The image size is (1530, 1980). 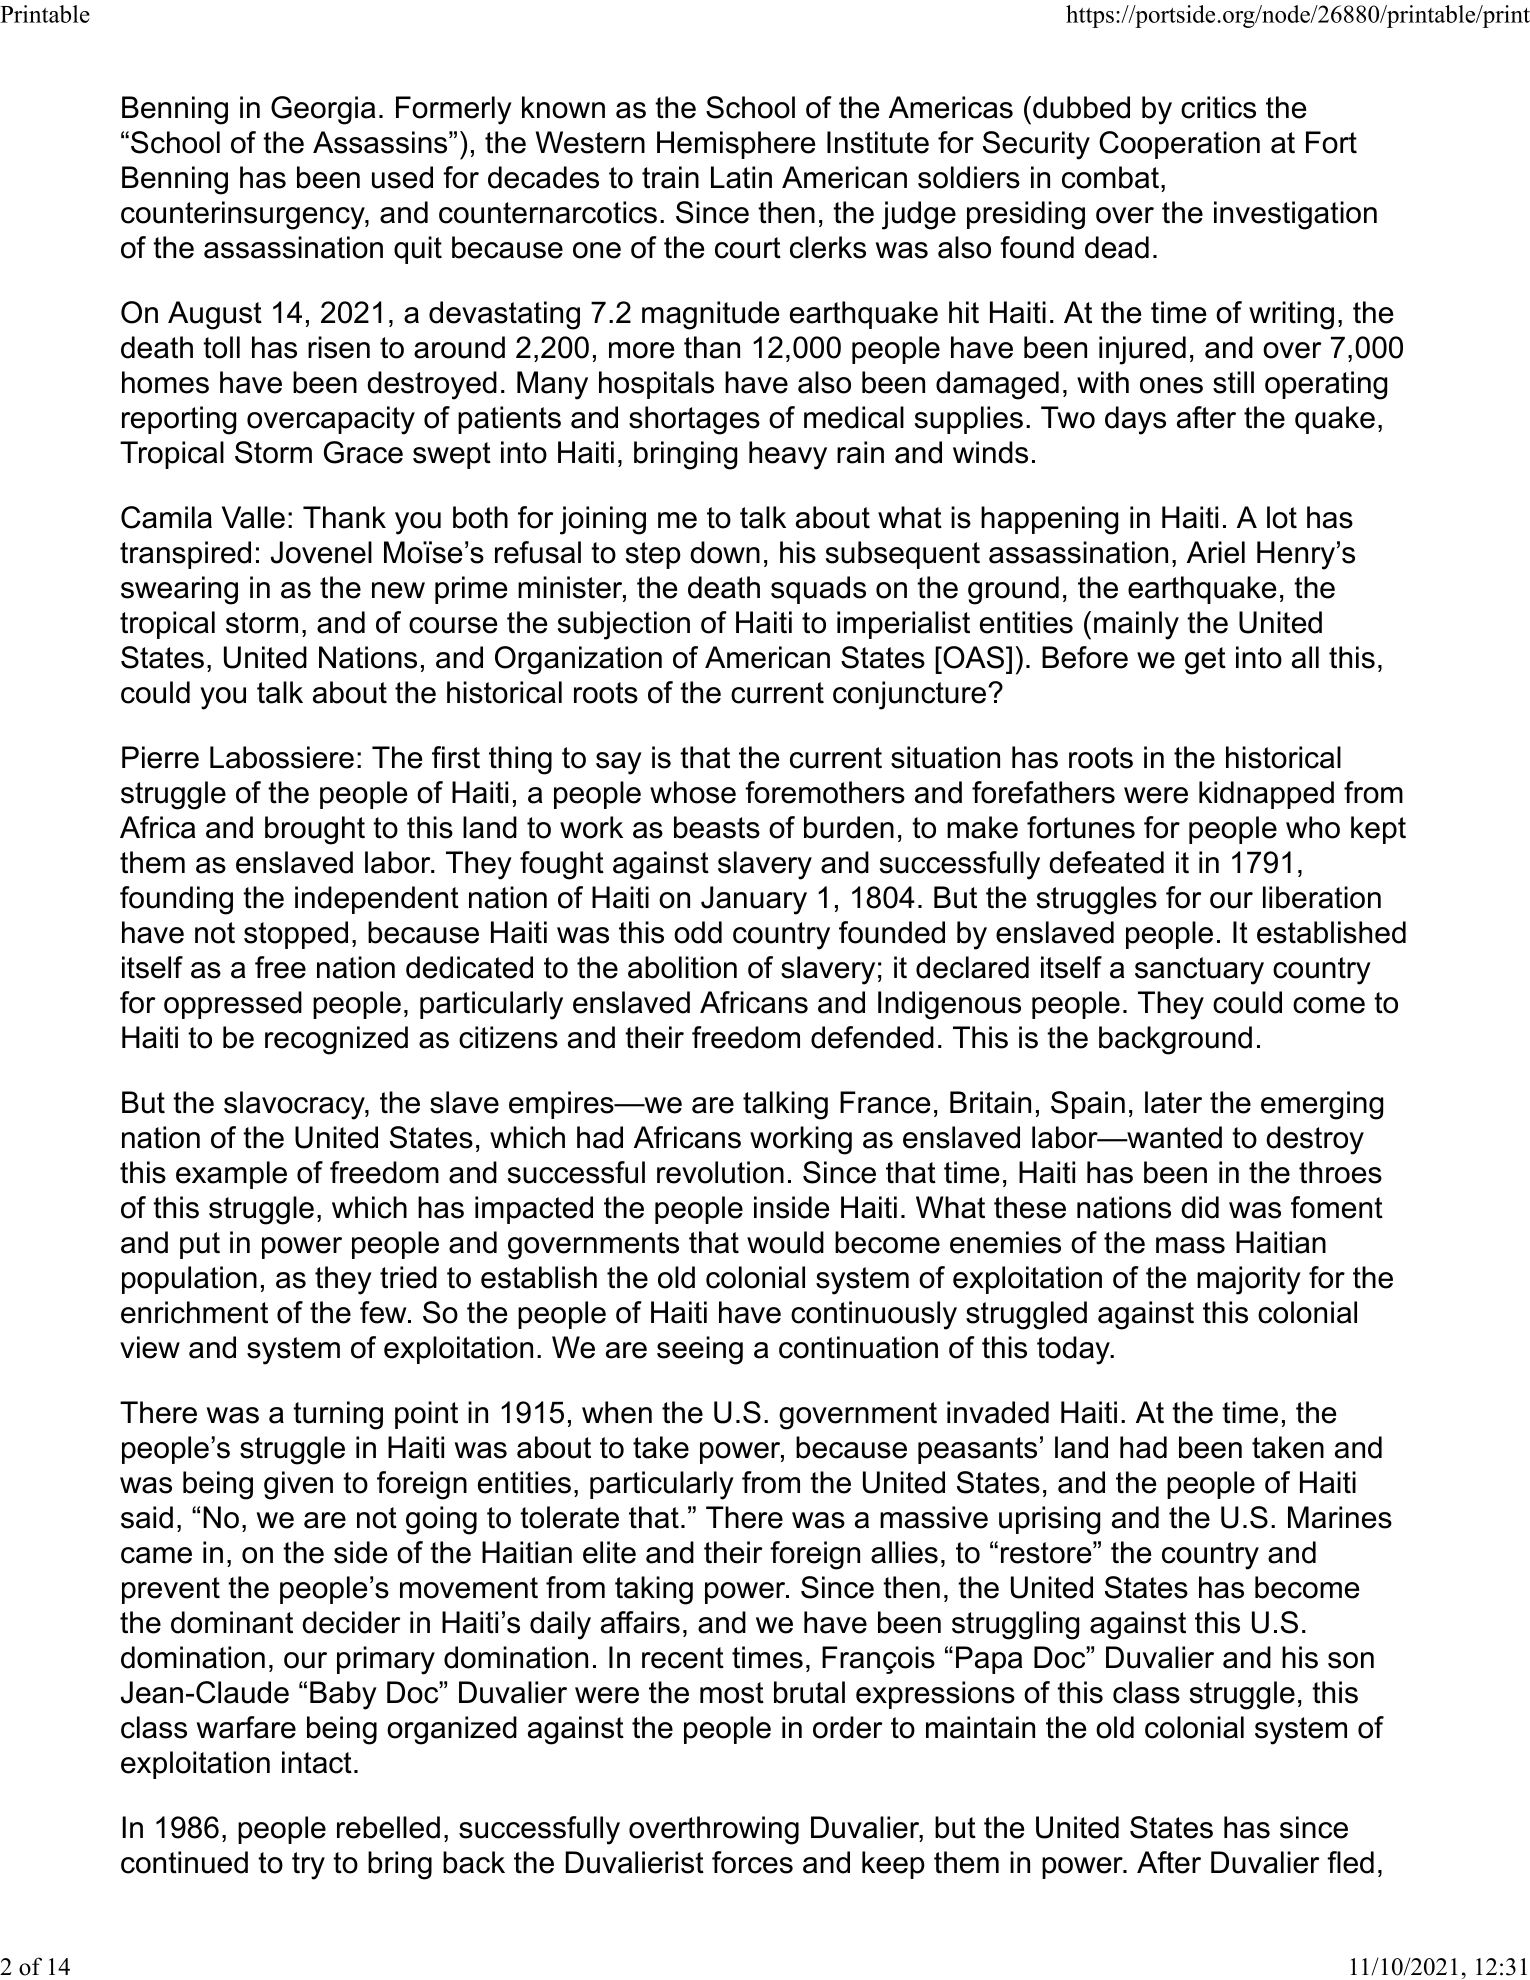 I want to click on turning, so click(x=338, y=1415).
